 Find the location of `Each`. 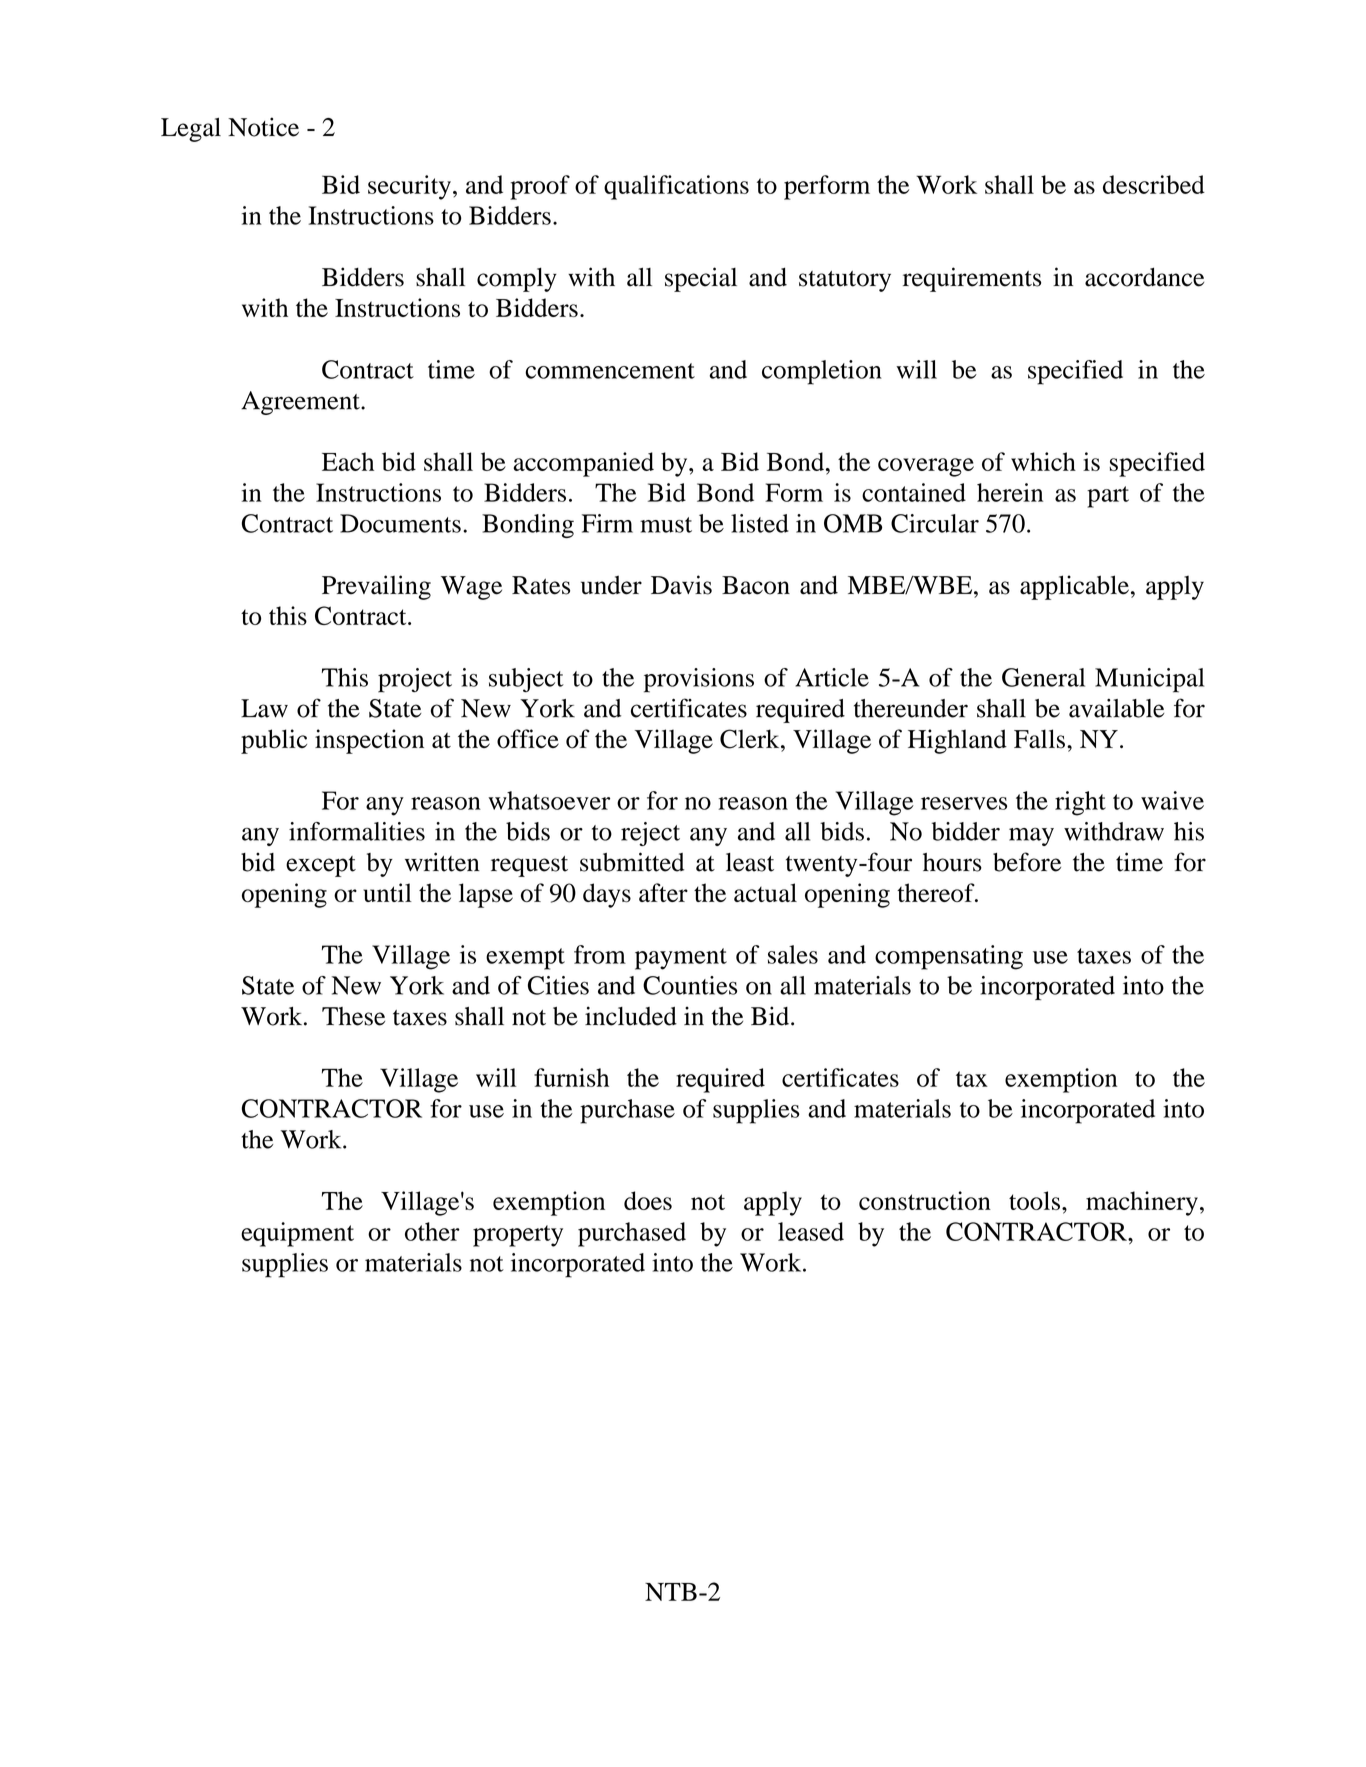

Each is located at coordinates (348, 461).
